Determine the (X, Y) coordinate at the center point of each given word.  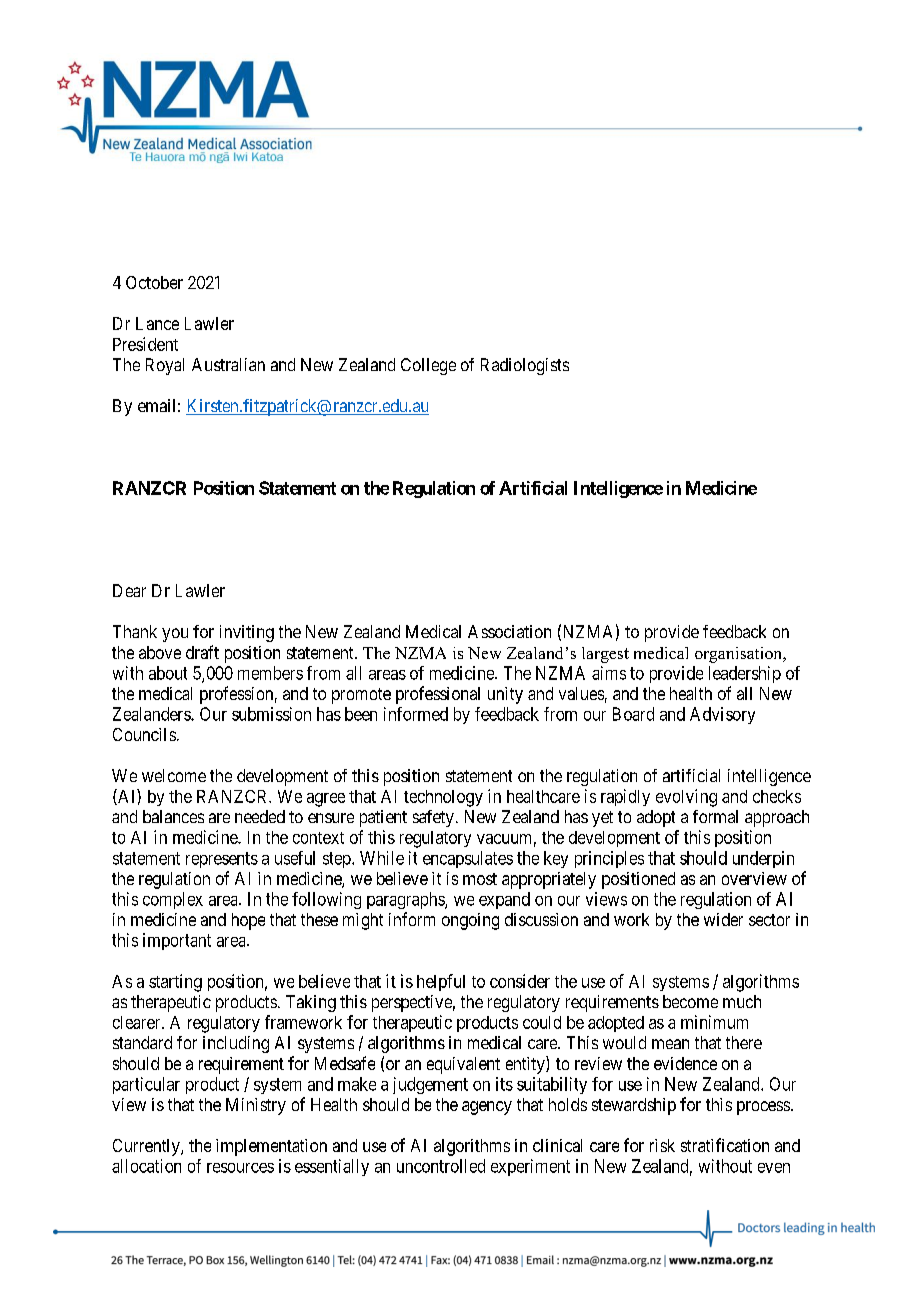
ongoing (470, 921)
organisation (740, 655)
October (154, 282)
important (177, 941)
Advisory (722, 715)
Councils (144, 734)
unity (505, 695)
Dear (129, 590)
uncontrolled (441, 1166)
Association (509, 631)
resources (240, 1168)
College (428, 366)
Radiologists (525, 366)
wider (723, 919)
